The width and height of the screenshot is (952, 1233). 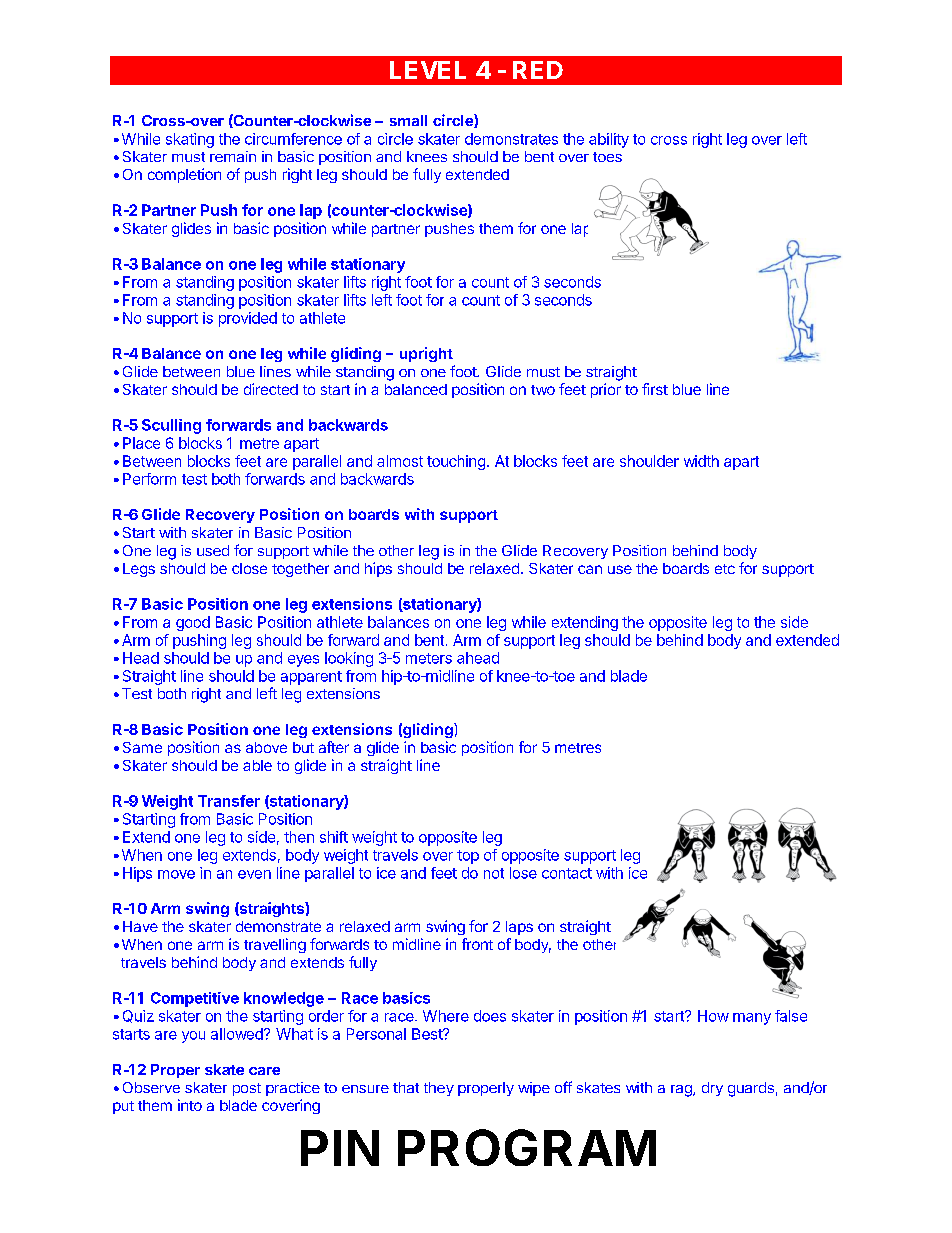 What do you see at coordinates (248, 319) in the screenshot?
I see `provided` at bounding box center [248, 319].
